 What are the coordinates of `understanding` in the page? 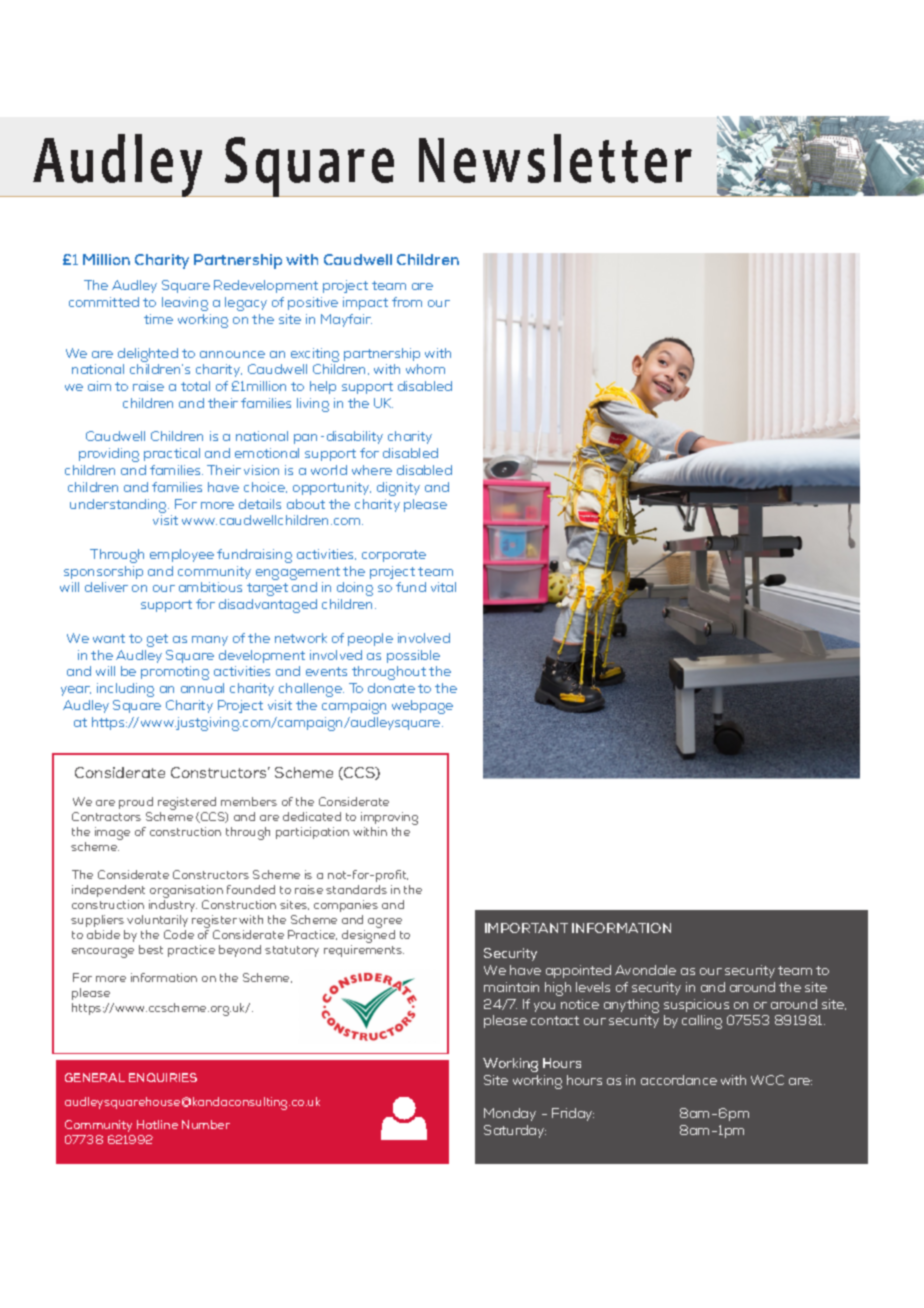 It's located at (119, 507).
